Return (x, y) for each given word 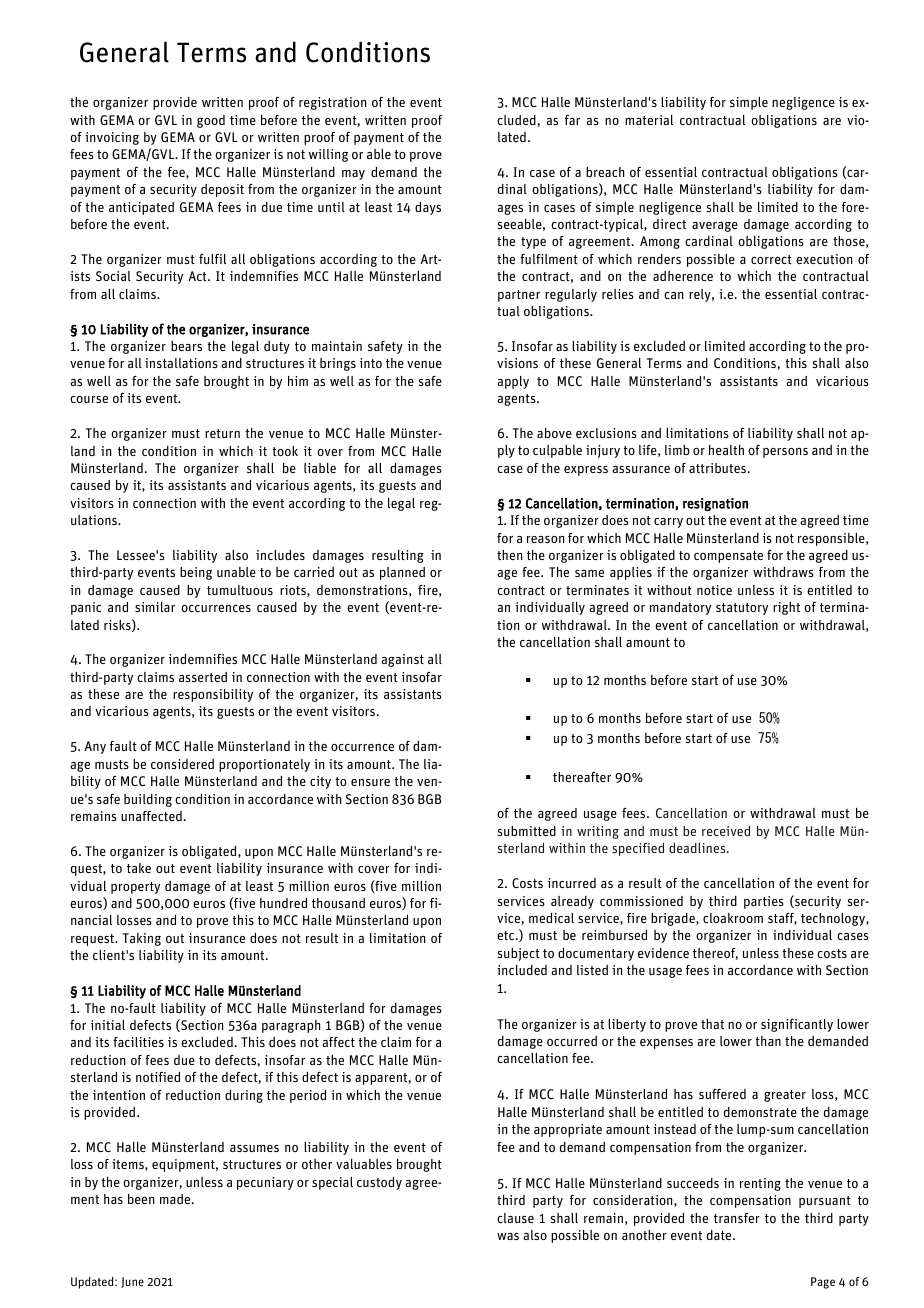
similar (155, 607)
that (712, 1024)
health (726, 450)
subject (518, 954)
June (132, 1282)
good (211, 121)
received (726, 831)
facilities (138, 1042)
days (428, 208)
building (148, 800)
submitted (526, 831)
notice (714, 590)
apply (513, 382)
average (715, 227)
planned (402, 573)
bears (186, 346)
